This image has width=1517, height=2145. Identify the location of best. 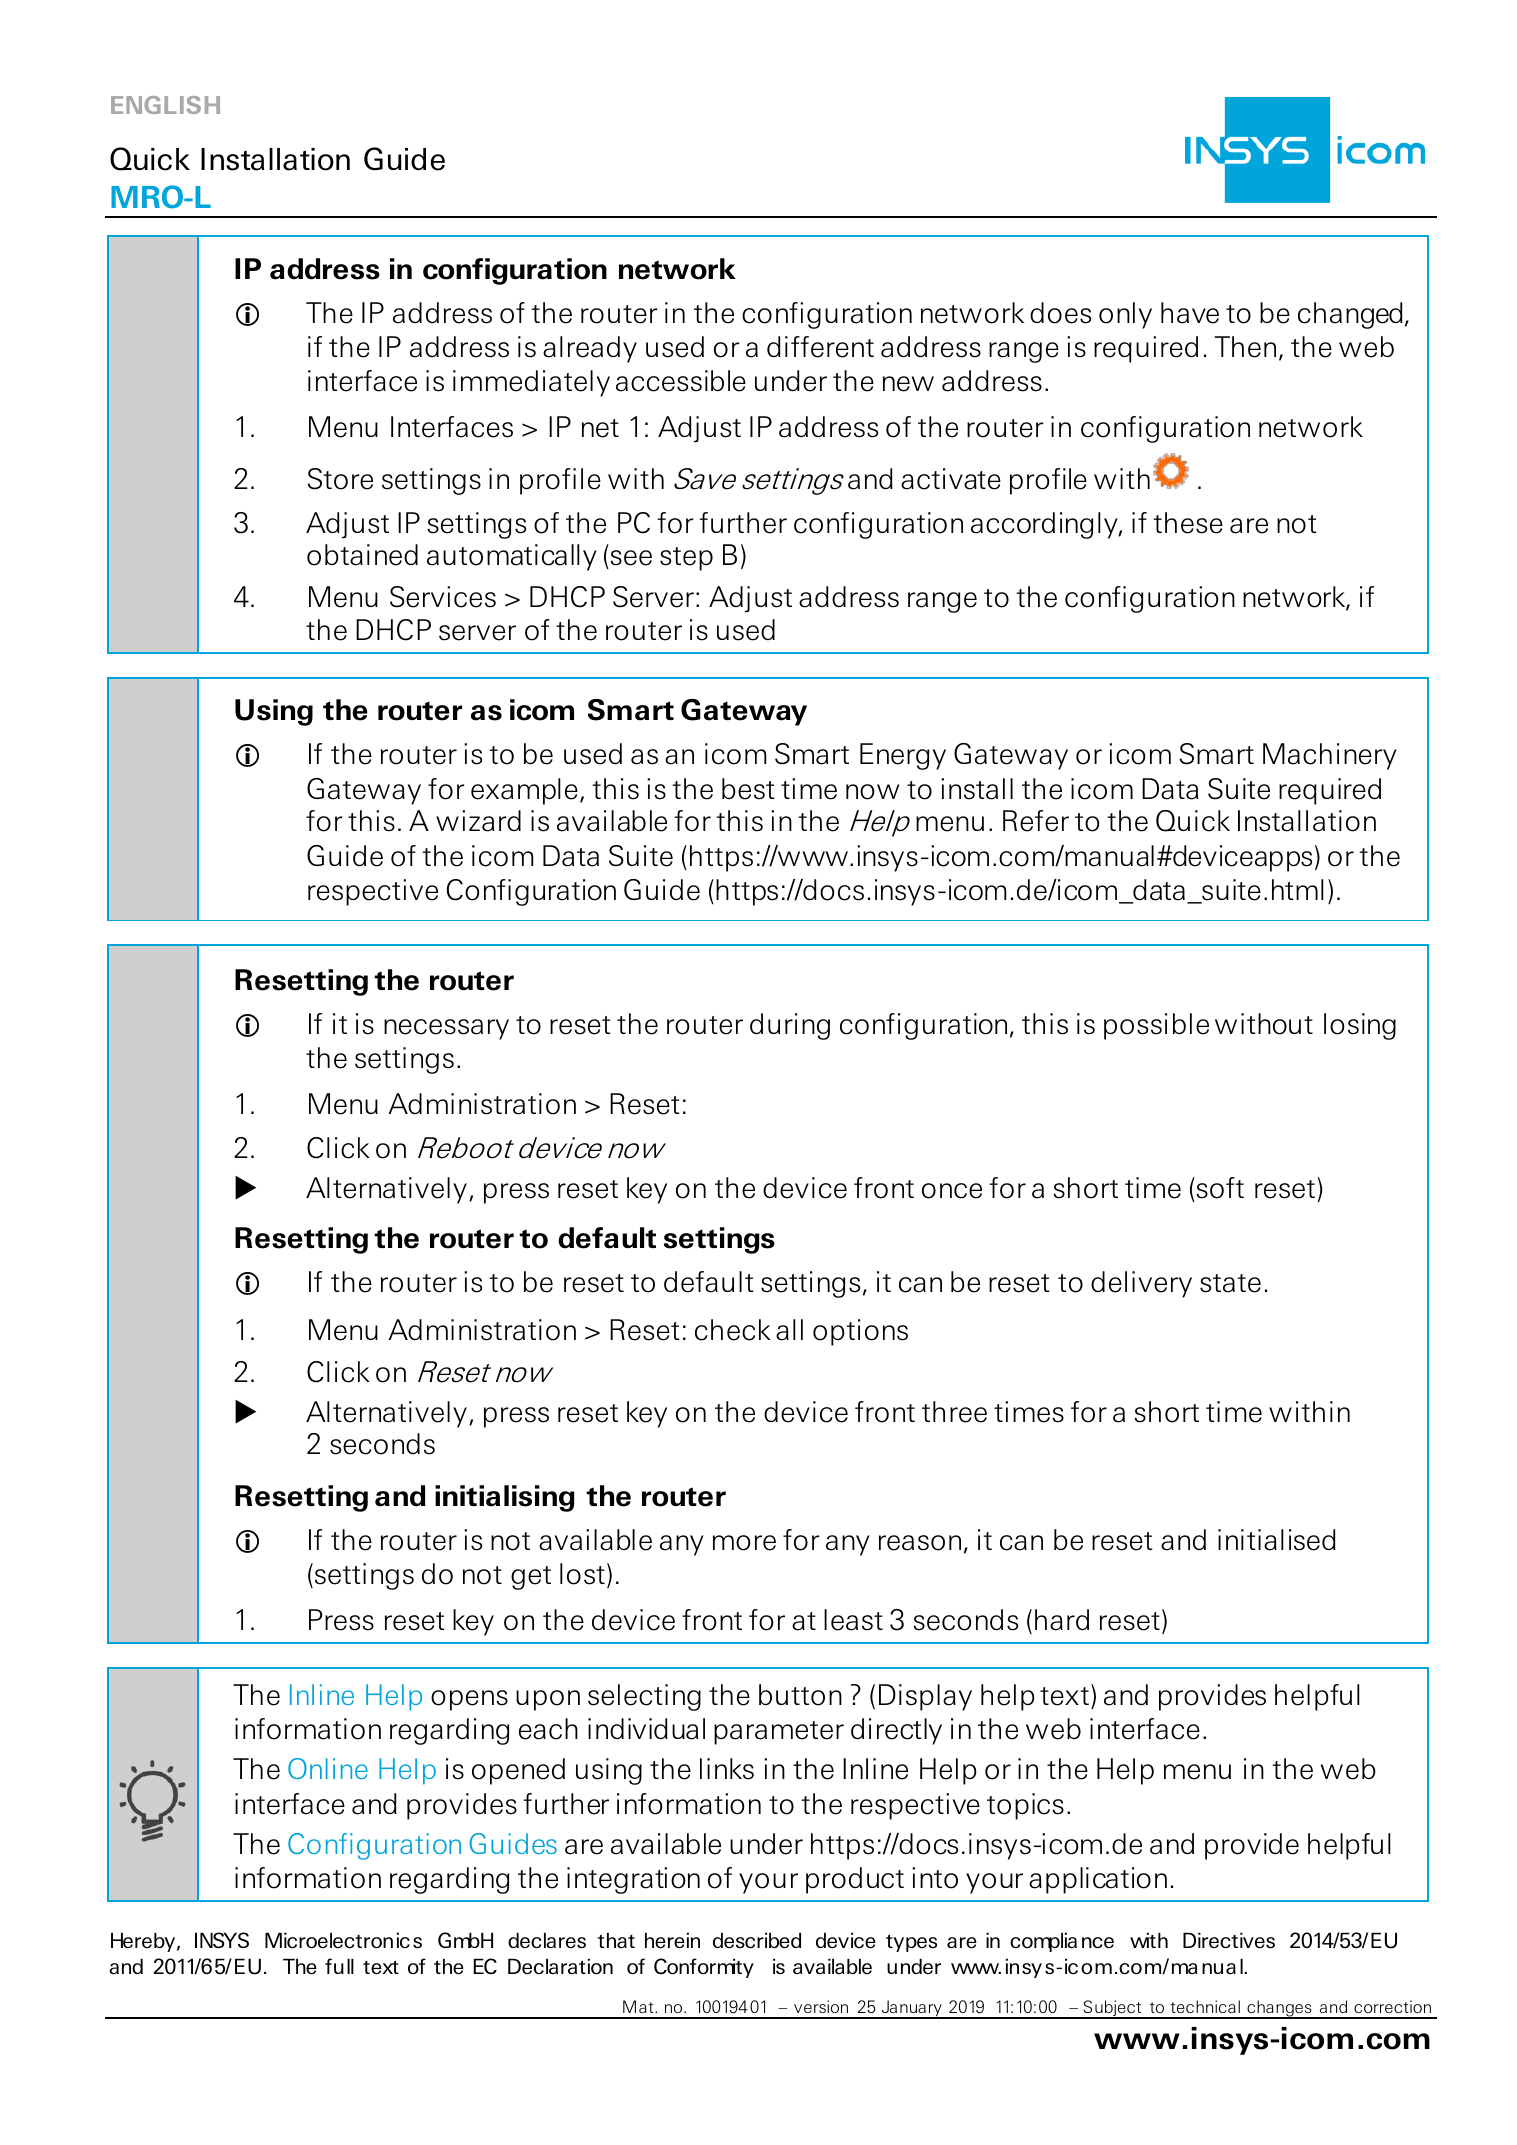
(748, 789).
